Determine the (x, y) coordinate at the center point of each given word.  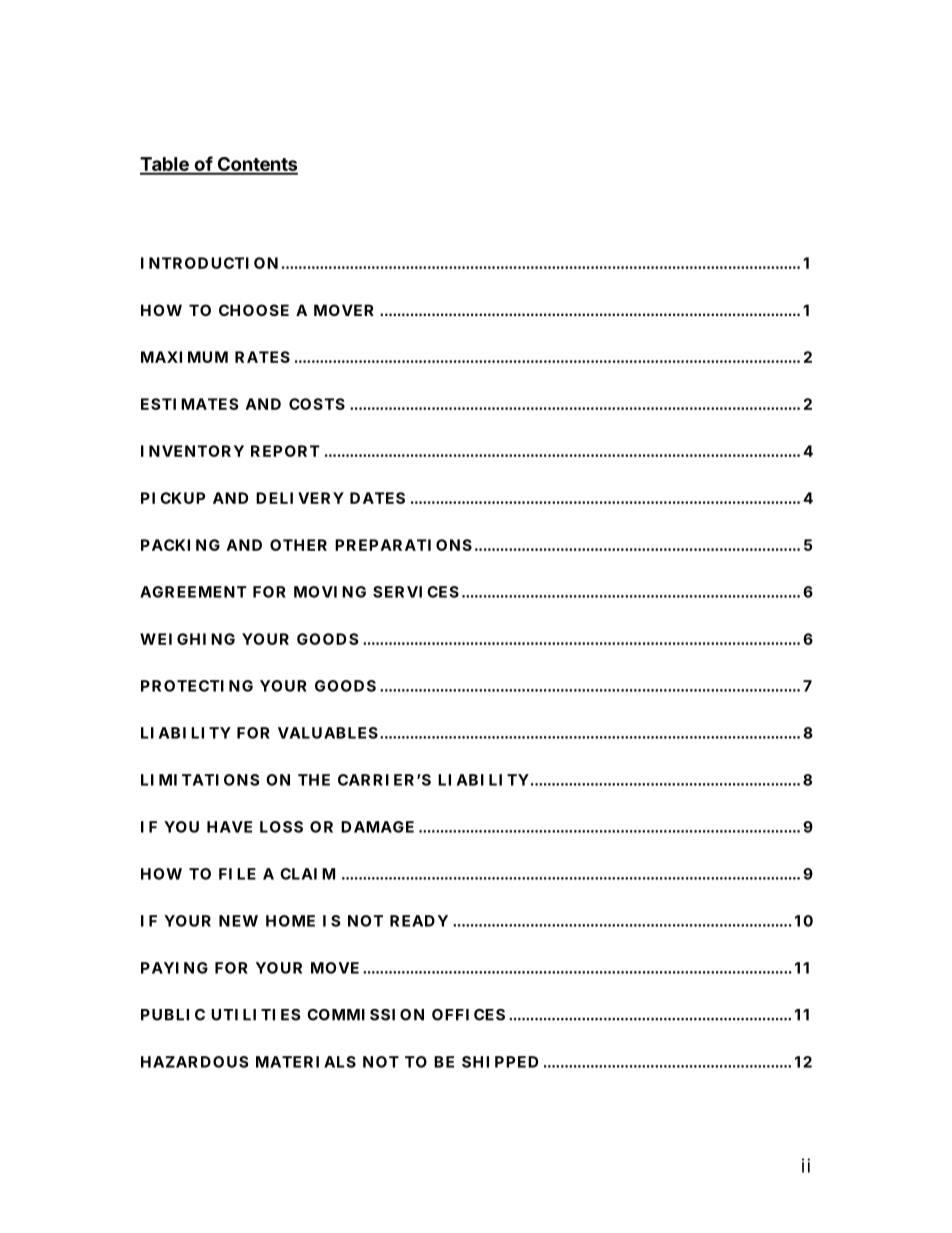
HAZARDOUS (194, 1062)
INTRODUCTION (209, 263)
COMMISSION (365, 1015)
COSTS (317, 404)
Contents (256, 165)
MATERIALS (306, 1062)
